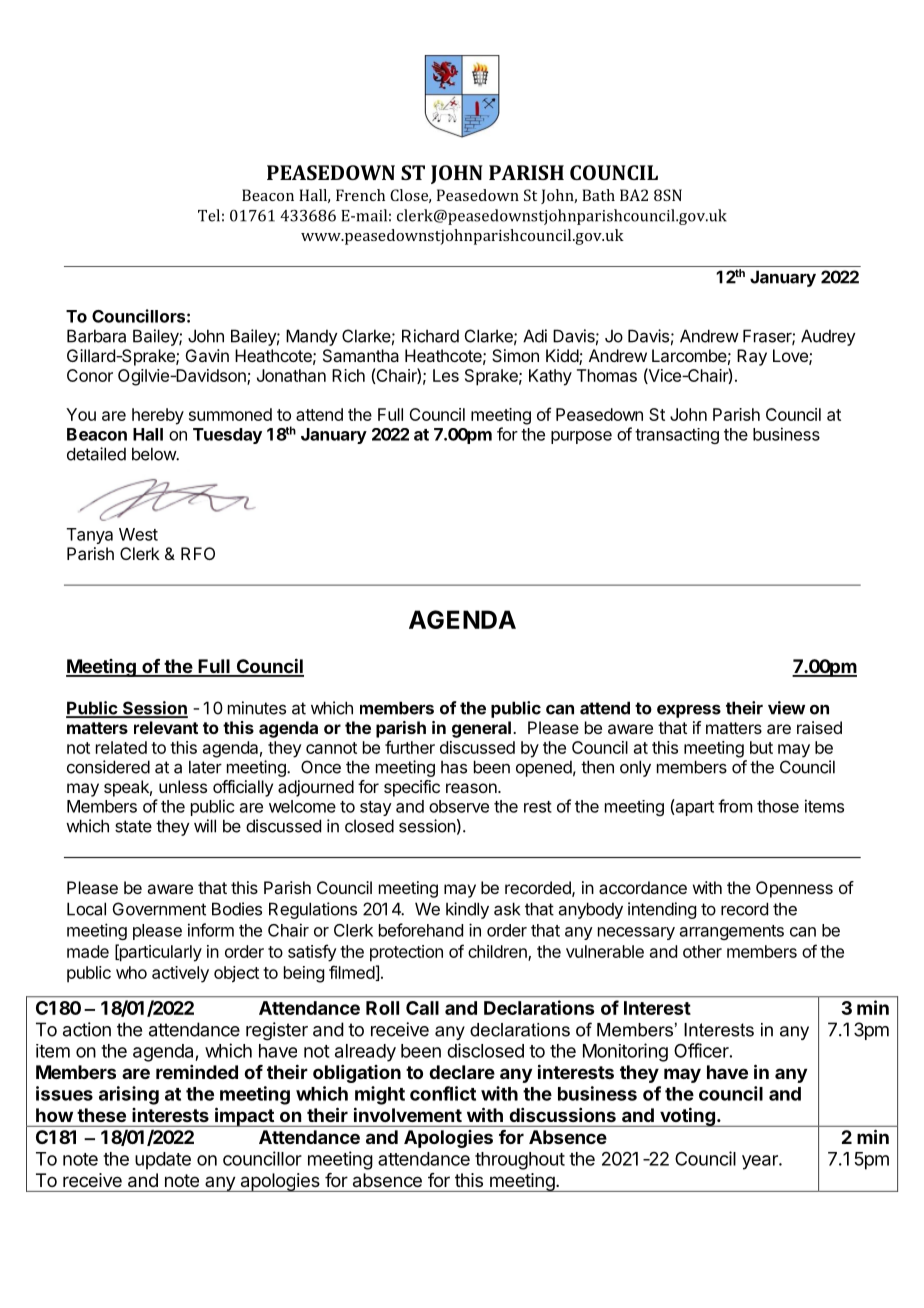 The image size is (924, 1308). I want to click on transacting, so click(677, 436).
